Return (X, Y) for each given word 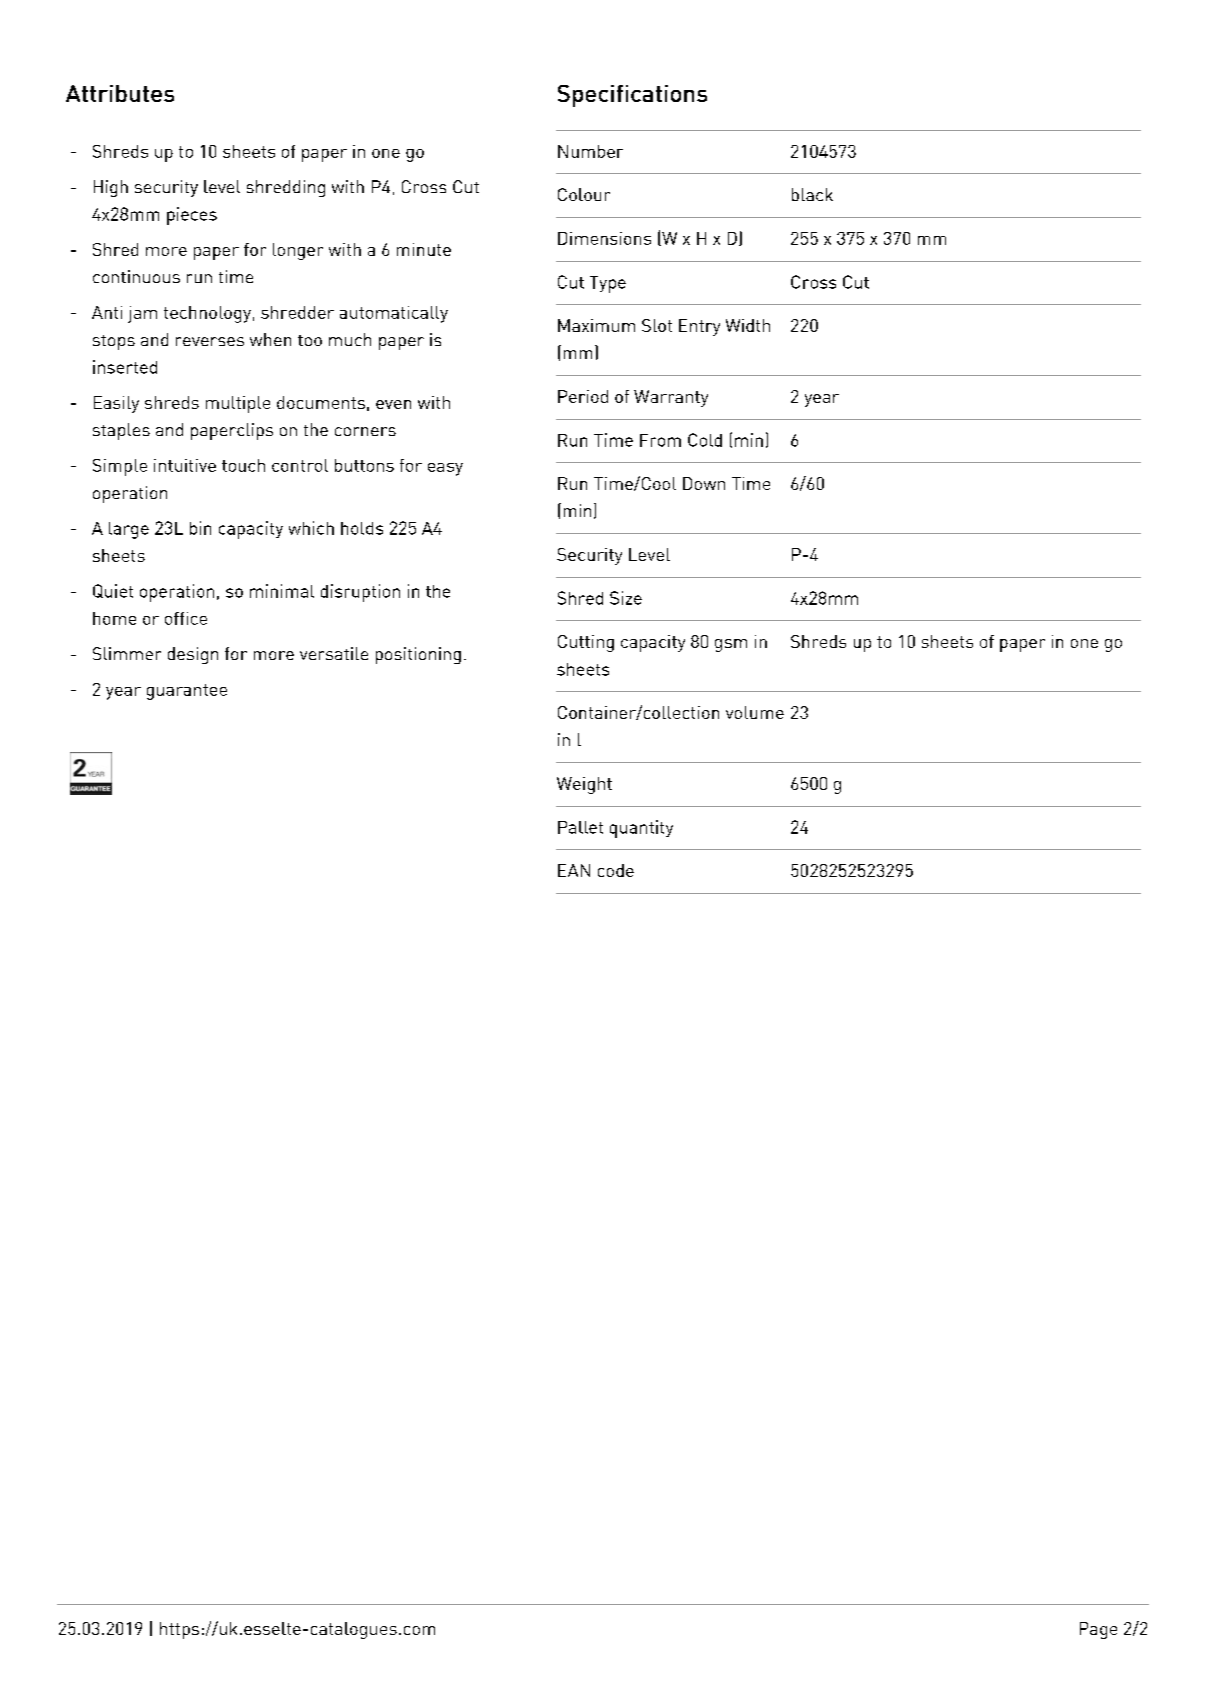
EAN (574, 870)
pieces (192, 216)
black (812, 194)
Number (590, 151)
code (616, 870)
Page (1098, 1630)
